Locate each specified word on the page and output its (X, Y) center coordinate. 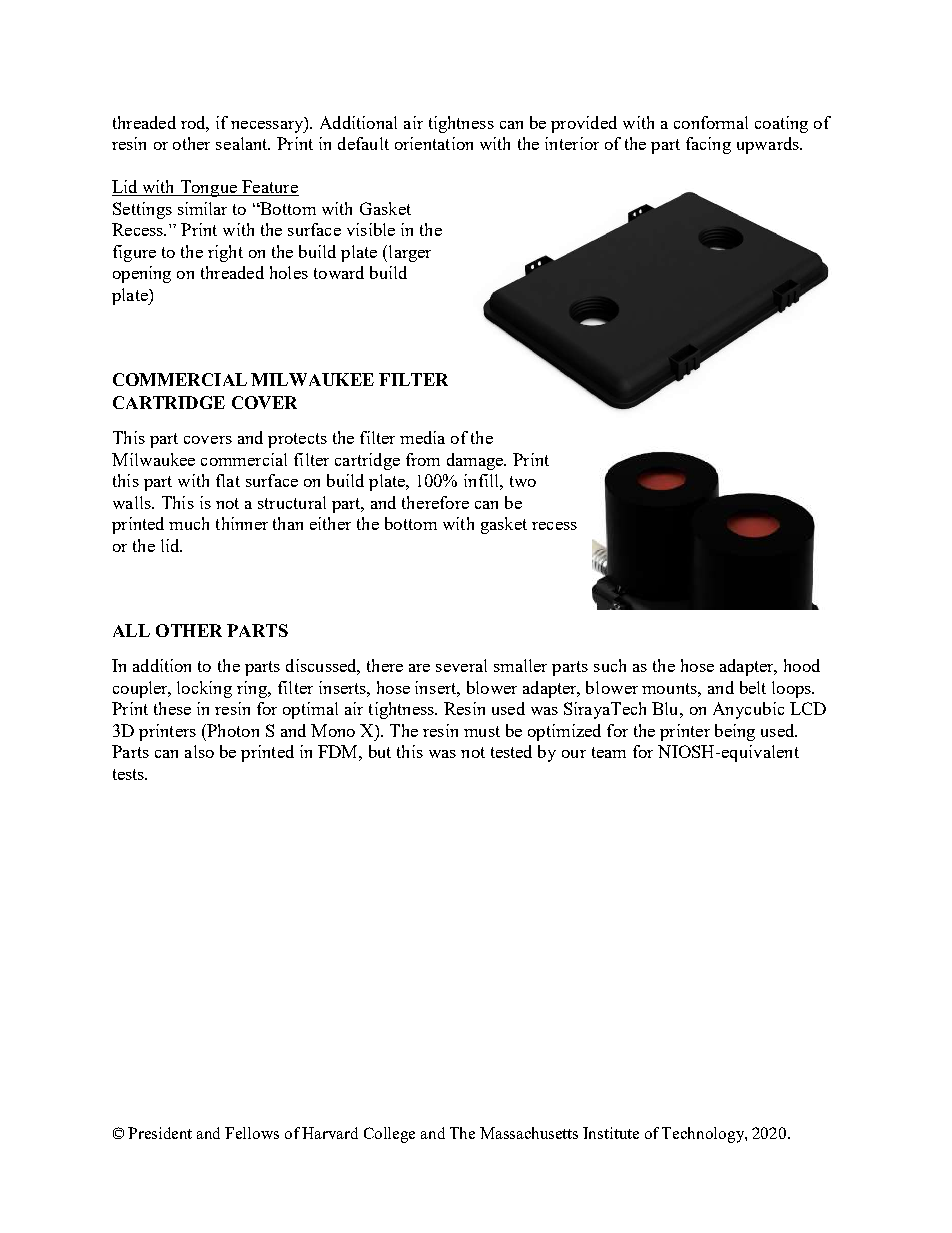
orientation (434, 143)
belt (753, 687)
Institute (611, 1133)
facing (708, 145)
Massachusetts (529, 1133)
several (461, 665)
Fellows (252, 1133)
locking (204, 689)
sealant (243, 143)
